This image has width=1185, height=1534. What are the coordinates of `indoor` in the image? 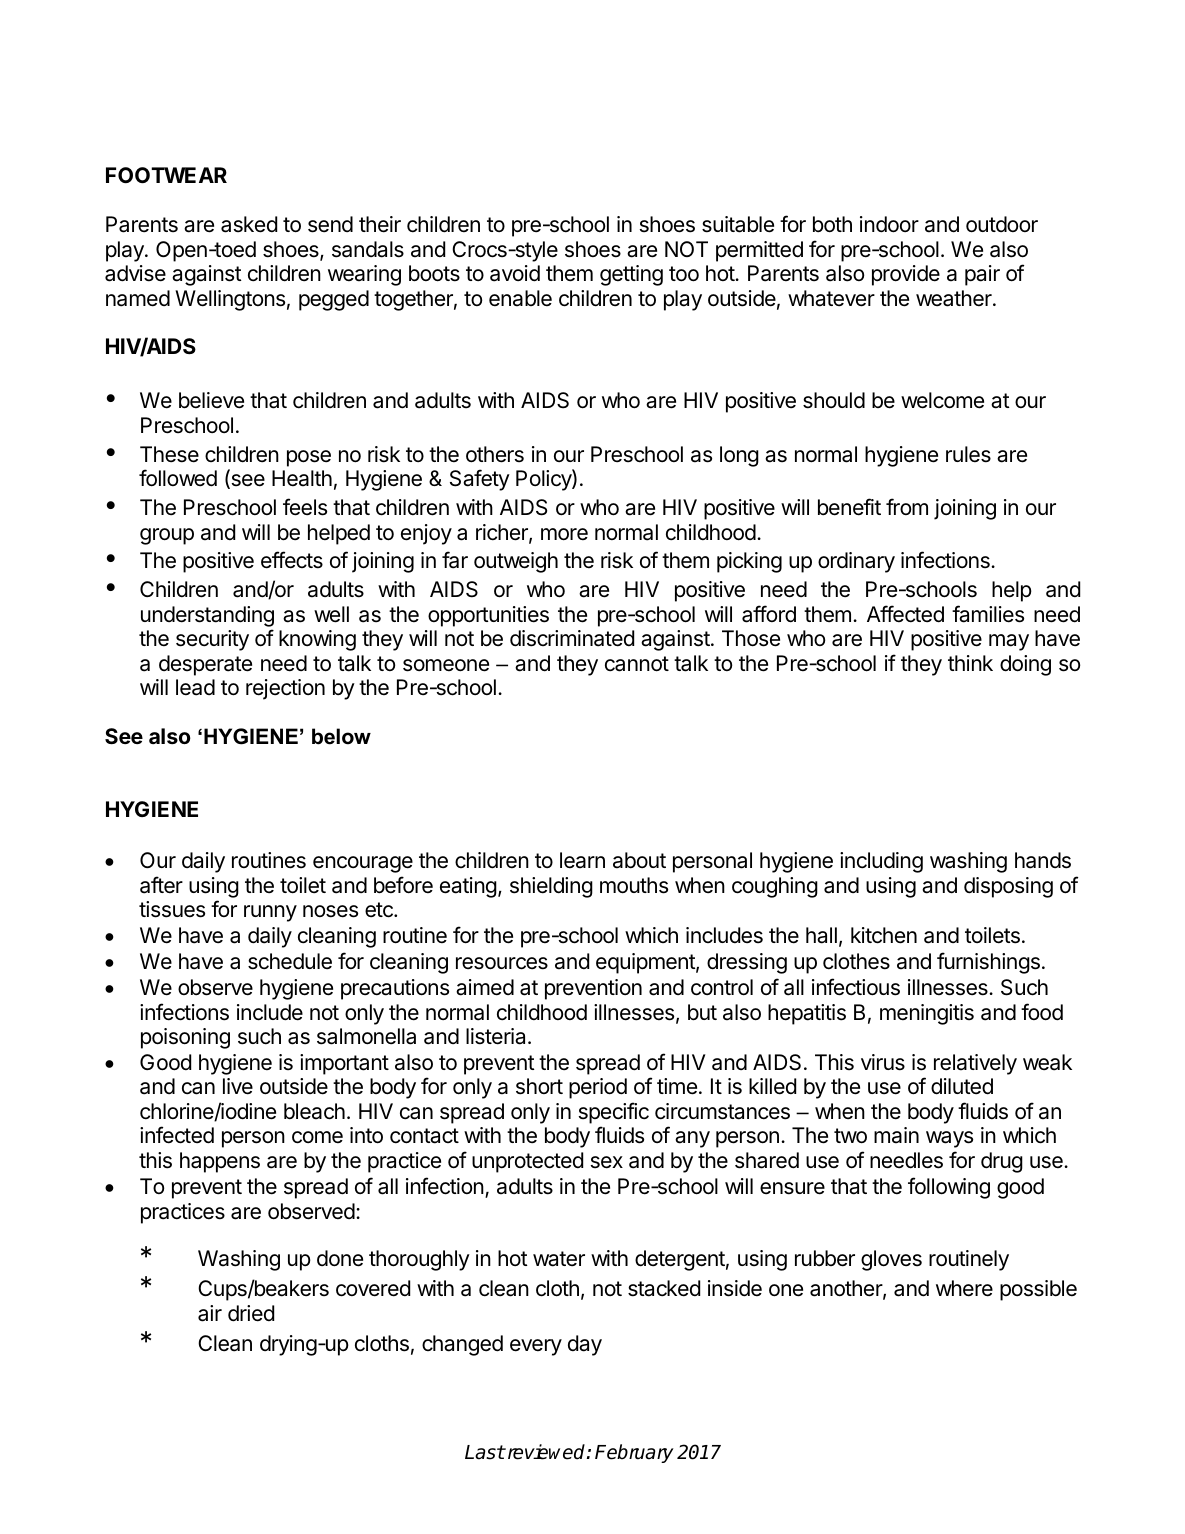 It's located at (889, 224).
